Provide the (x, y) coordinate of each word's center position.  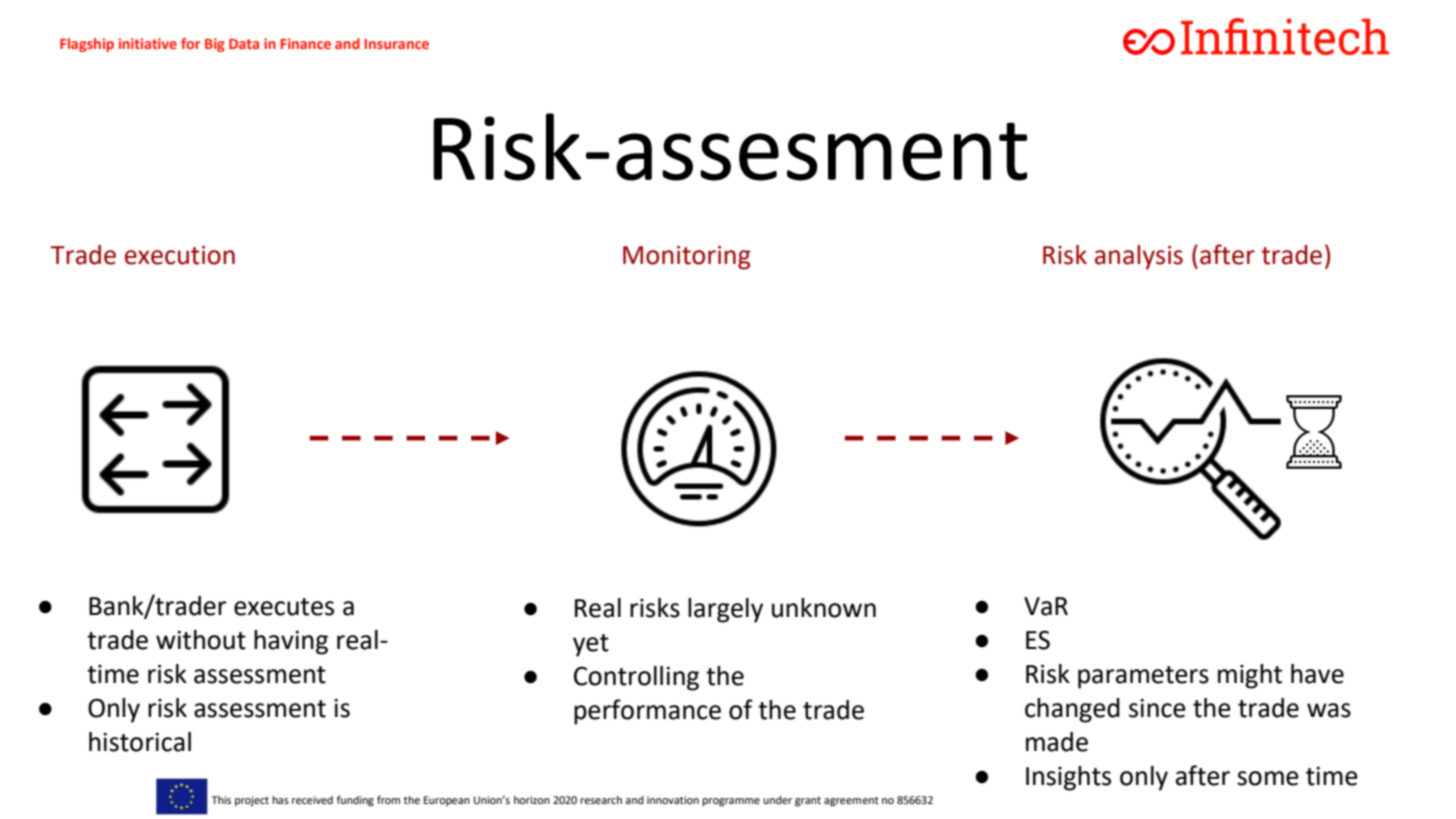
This (221, 800)
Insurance (396, 44)
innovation (673, 800)
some (1268, 778)
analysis (1139, 257)
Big (215, 45)
